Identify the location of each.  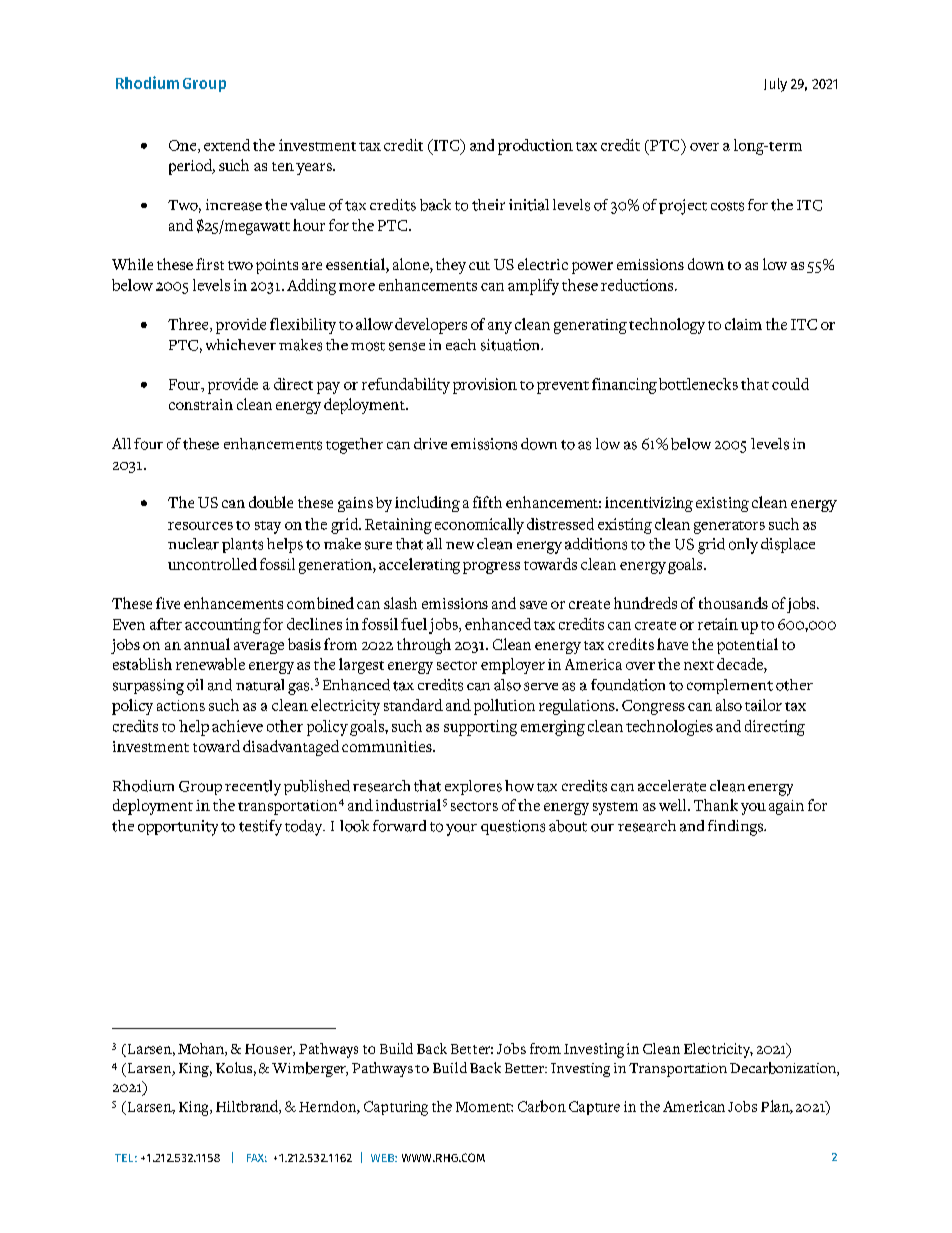
(461, 345).
